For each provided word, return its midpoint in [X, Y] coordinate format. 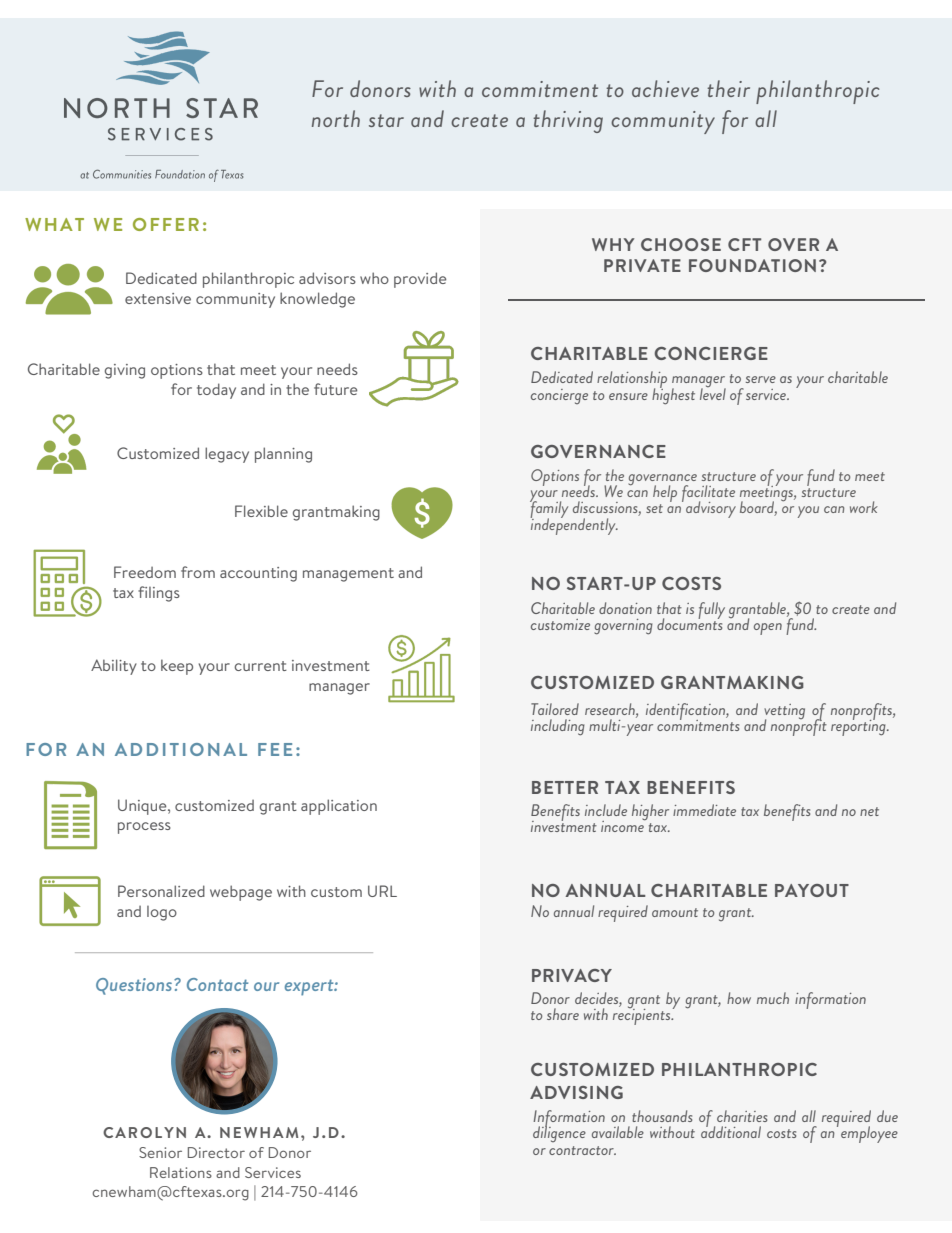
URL [382, 891]
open [768, 629]
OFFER [166, 224]
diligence [559, 1133]
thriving [568, 121]
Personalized [161, 891]
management [348, 575]
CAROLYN [144, 1132]
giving [125, 371]
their [728, 88]
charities [742, 1116]
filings [159, 594]
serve [761, 379]
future [335, 389]
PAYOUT [812, 890]
